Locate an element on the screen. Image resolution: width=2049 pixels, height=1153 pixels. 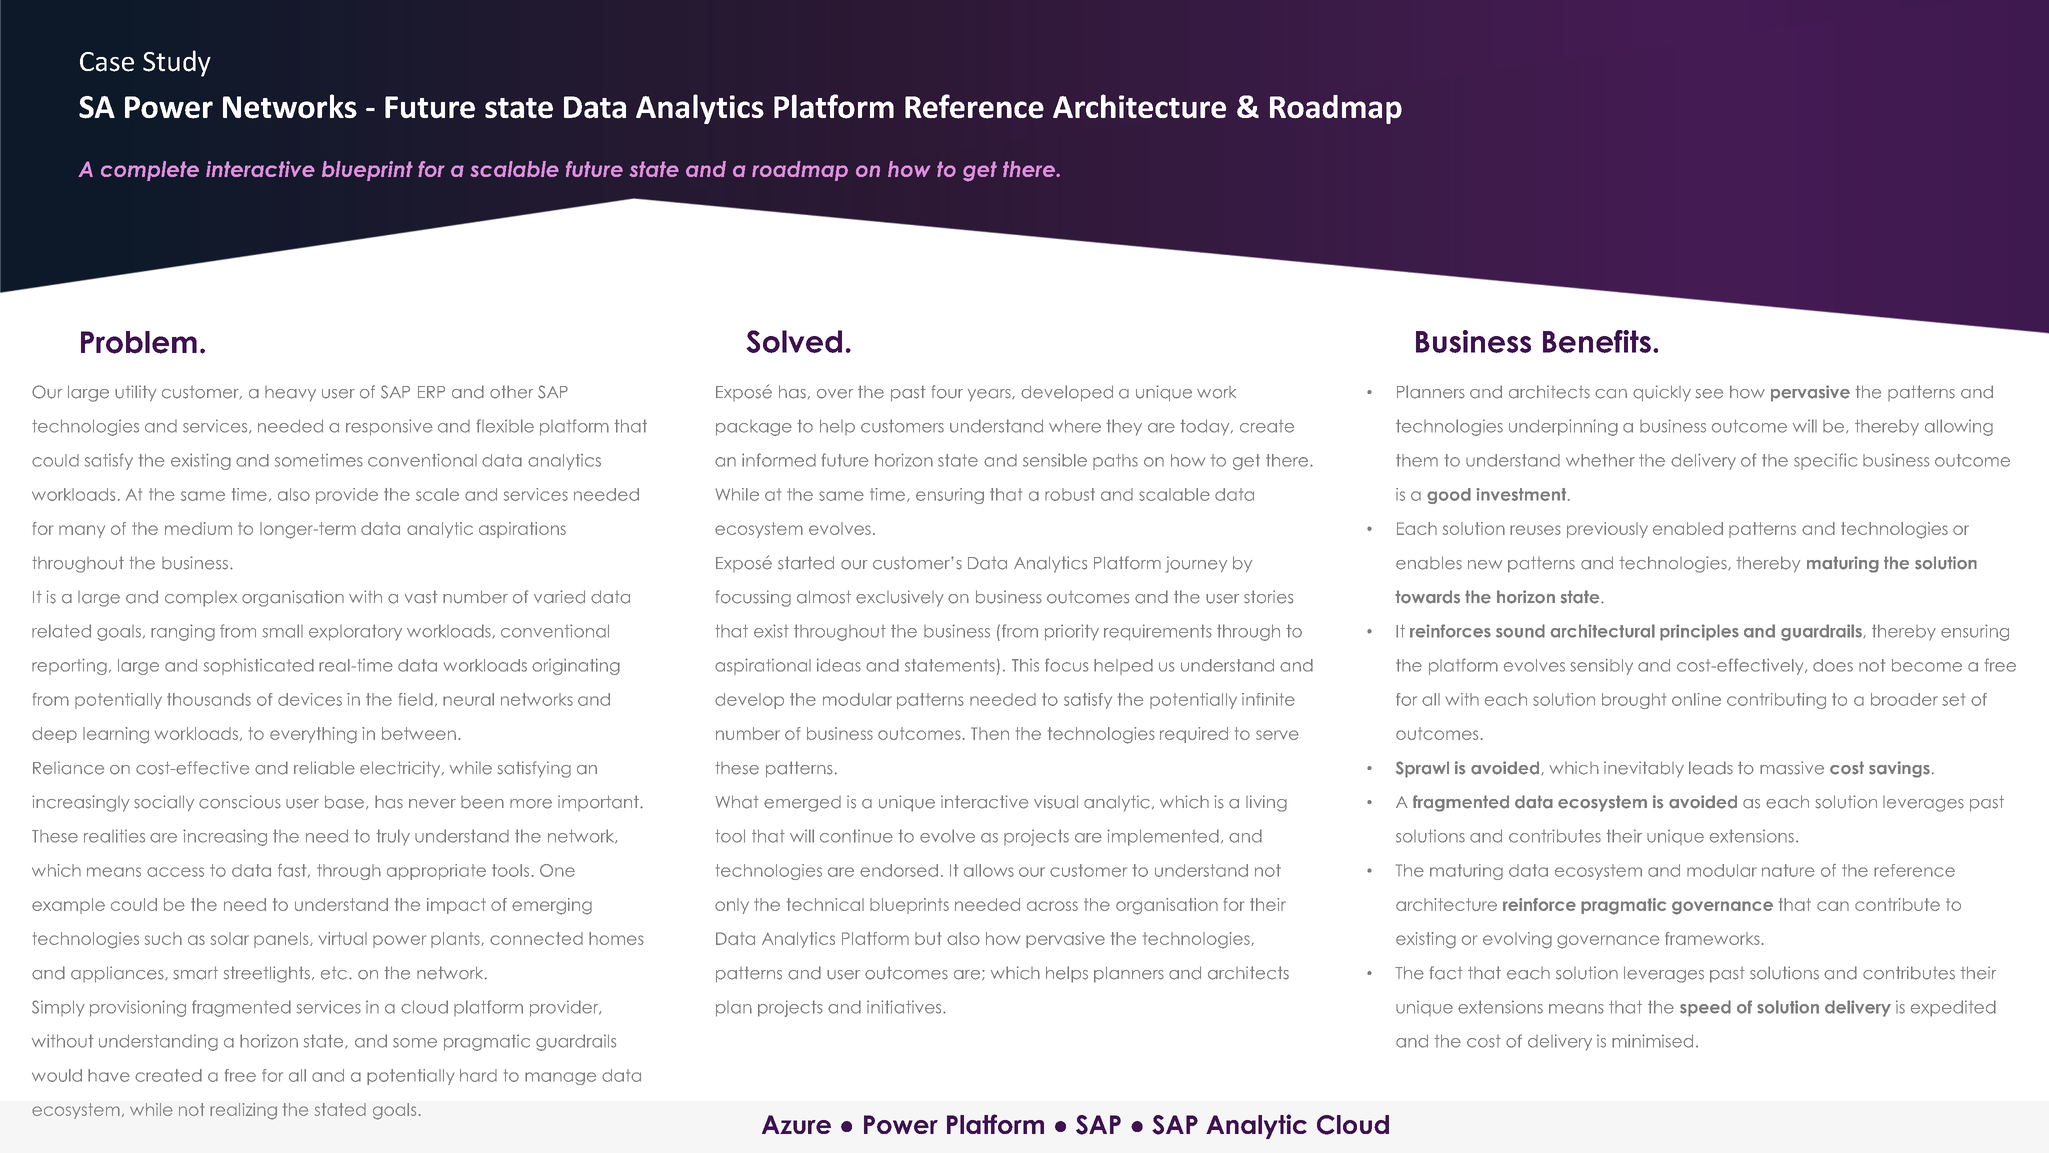
Then is located at coordinates (990, 733).
